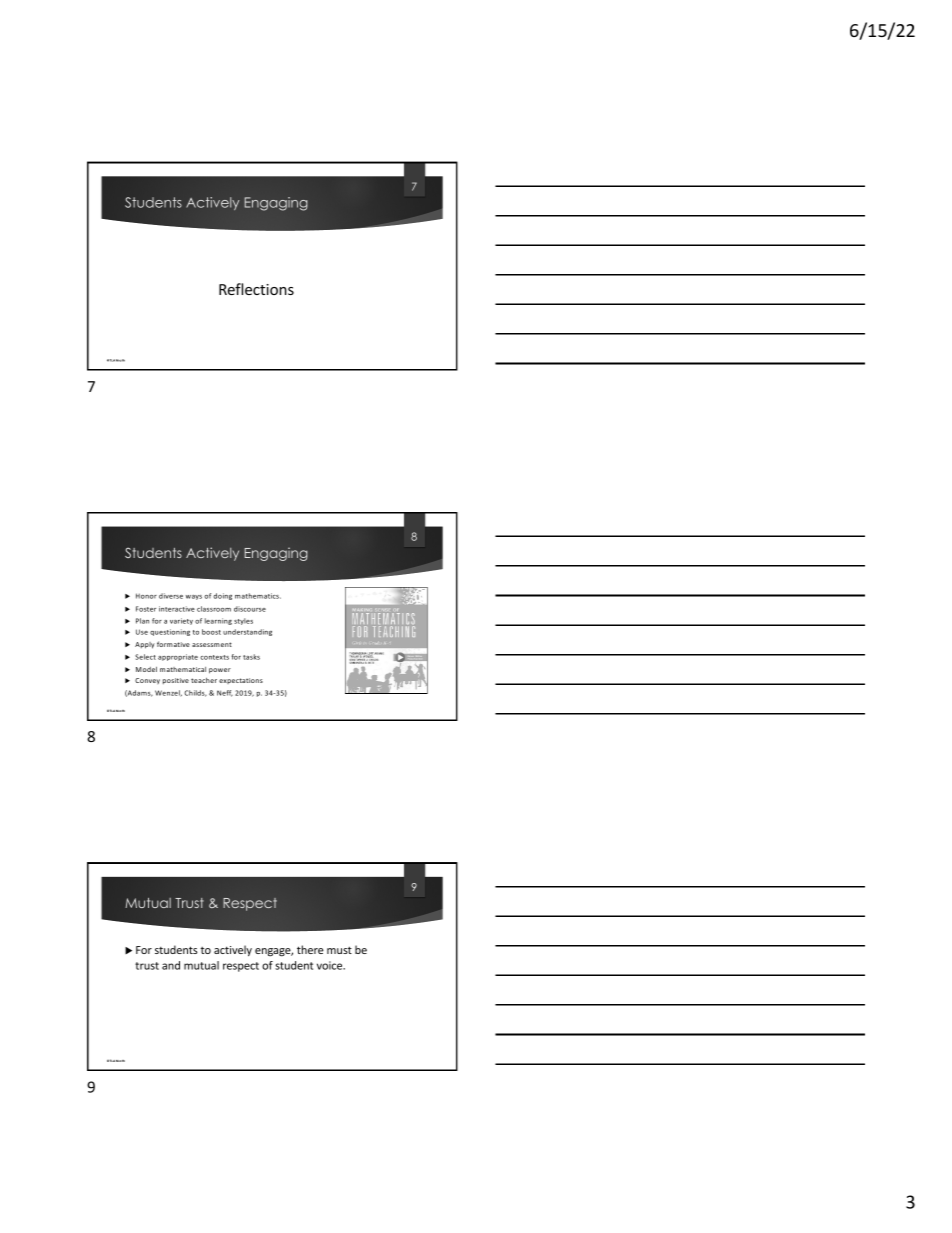  Describe the element at coordinates (310, 949) in the screenshot. I see `there` at that location.
